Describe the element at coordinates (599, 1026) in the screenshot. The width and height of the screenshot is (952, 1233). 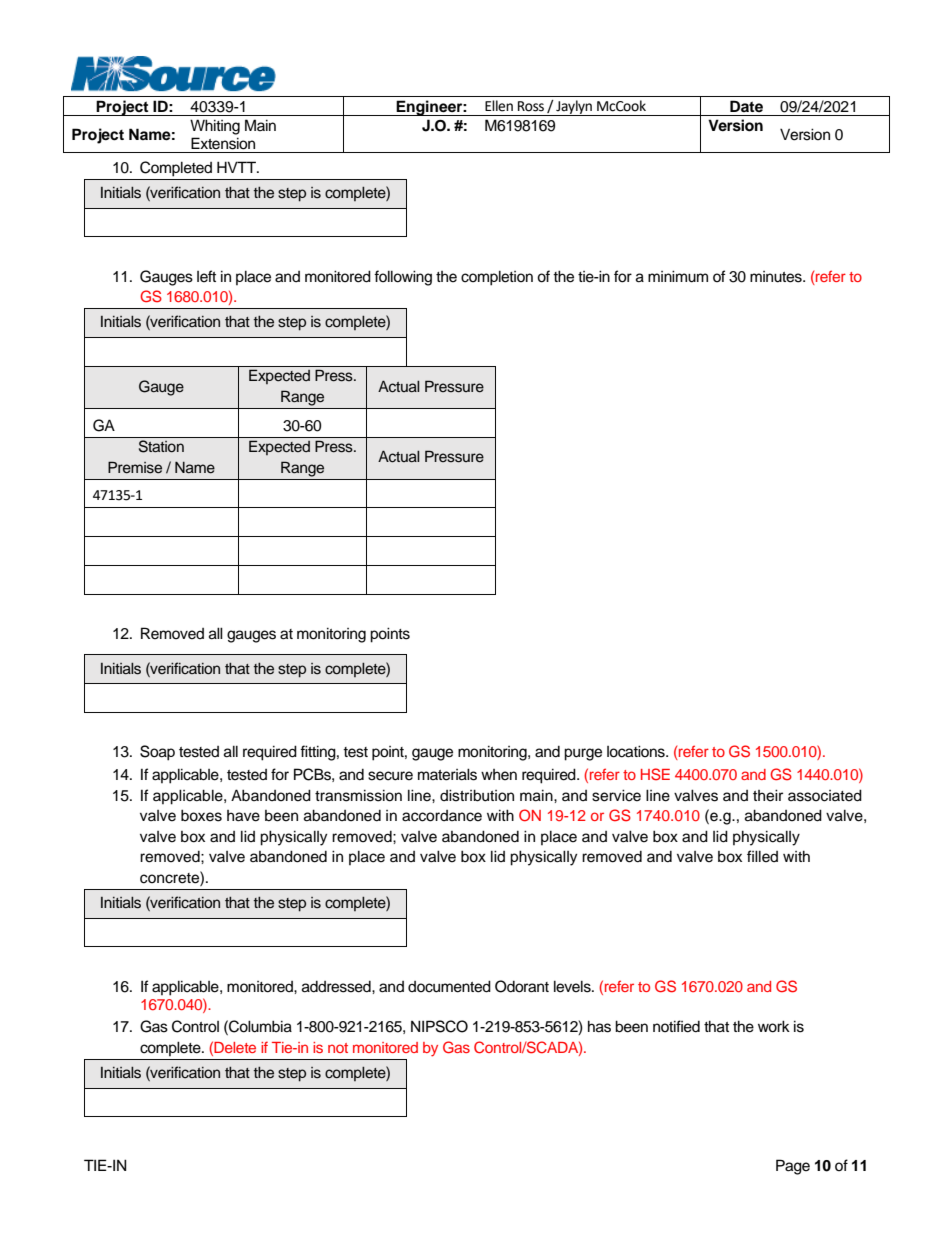
I see `has` at that location.
